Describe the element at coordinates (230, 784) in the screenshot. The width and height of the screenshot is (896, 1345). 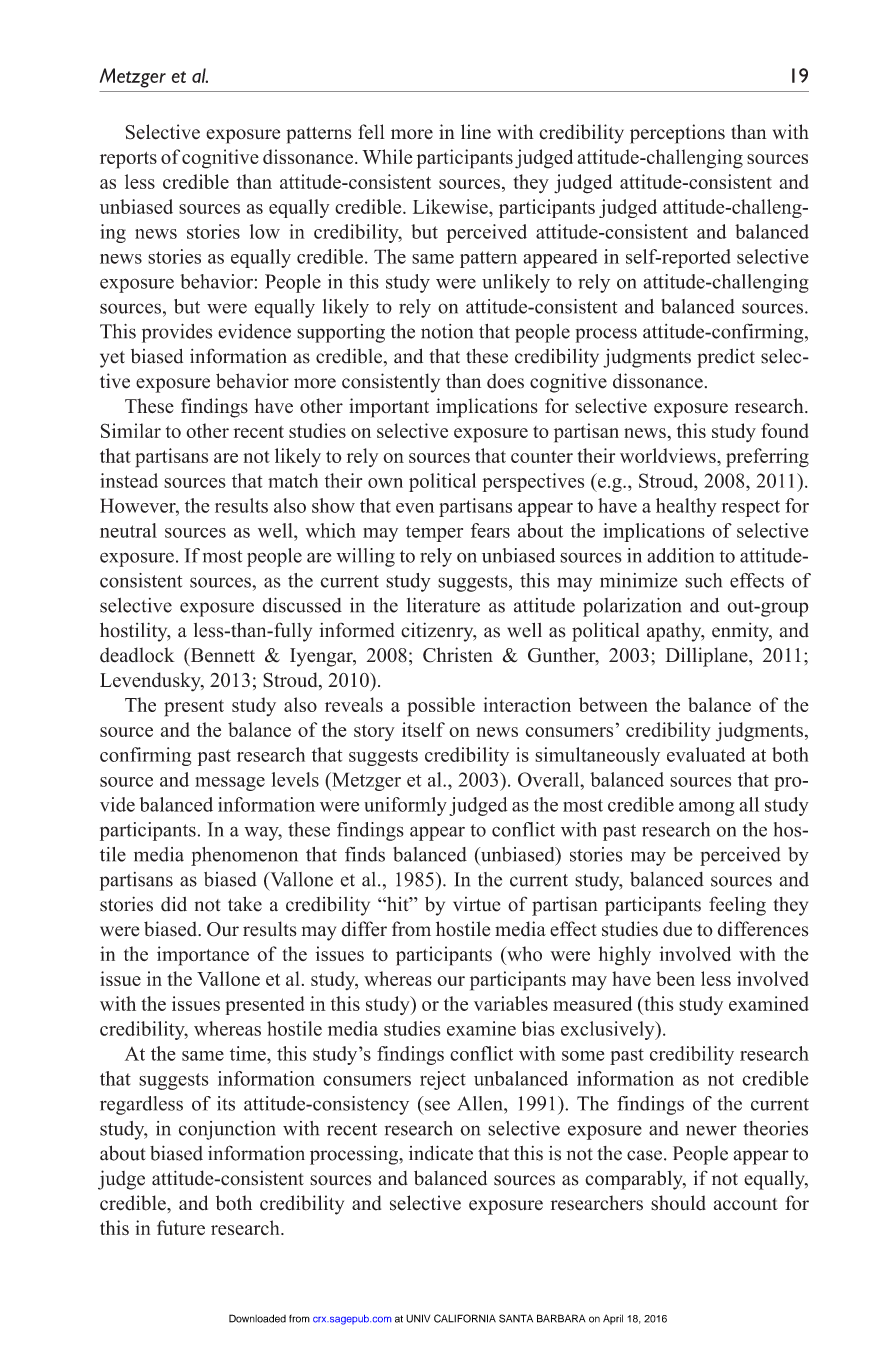
I see `message` at that location.
